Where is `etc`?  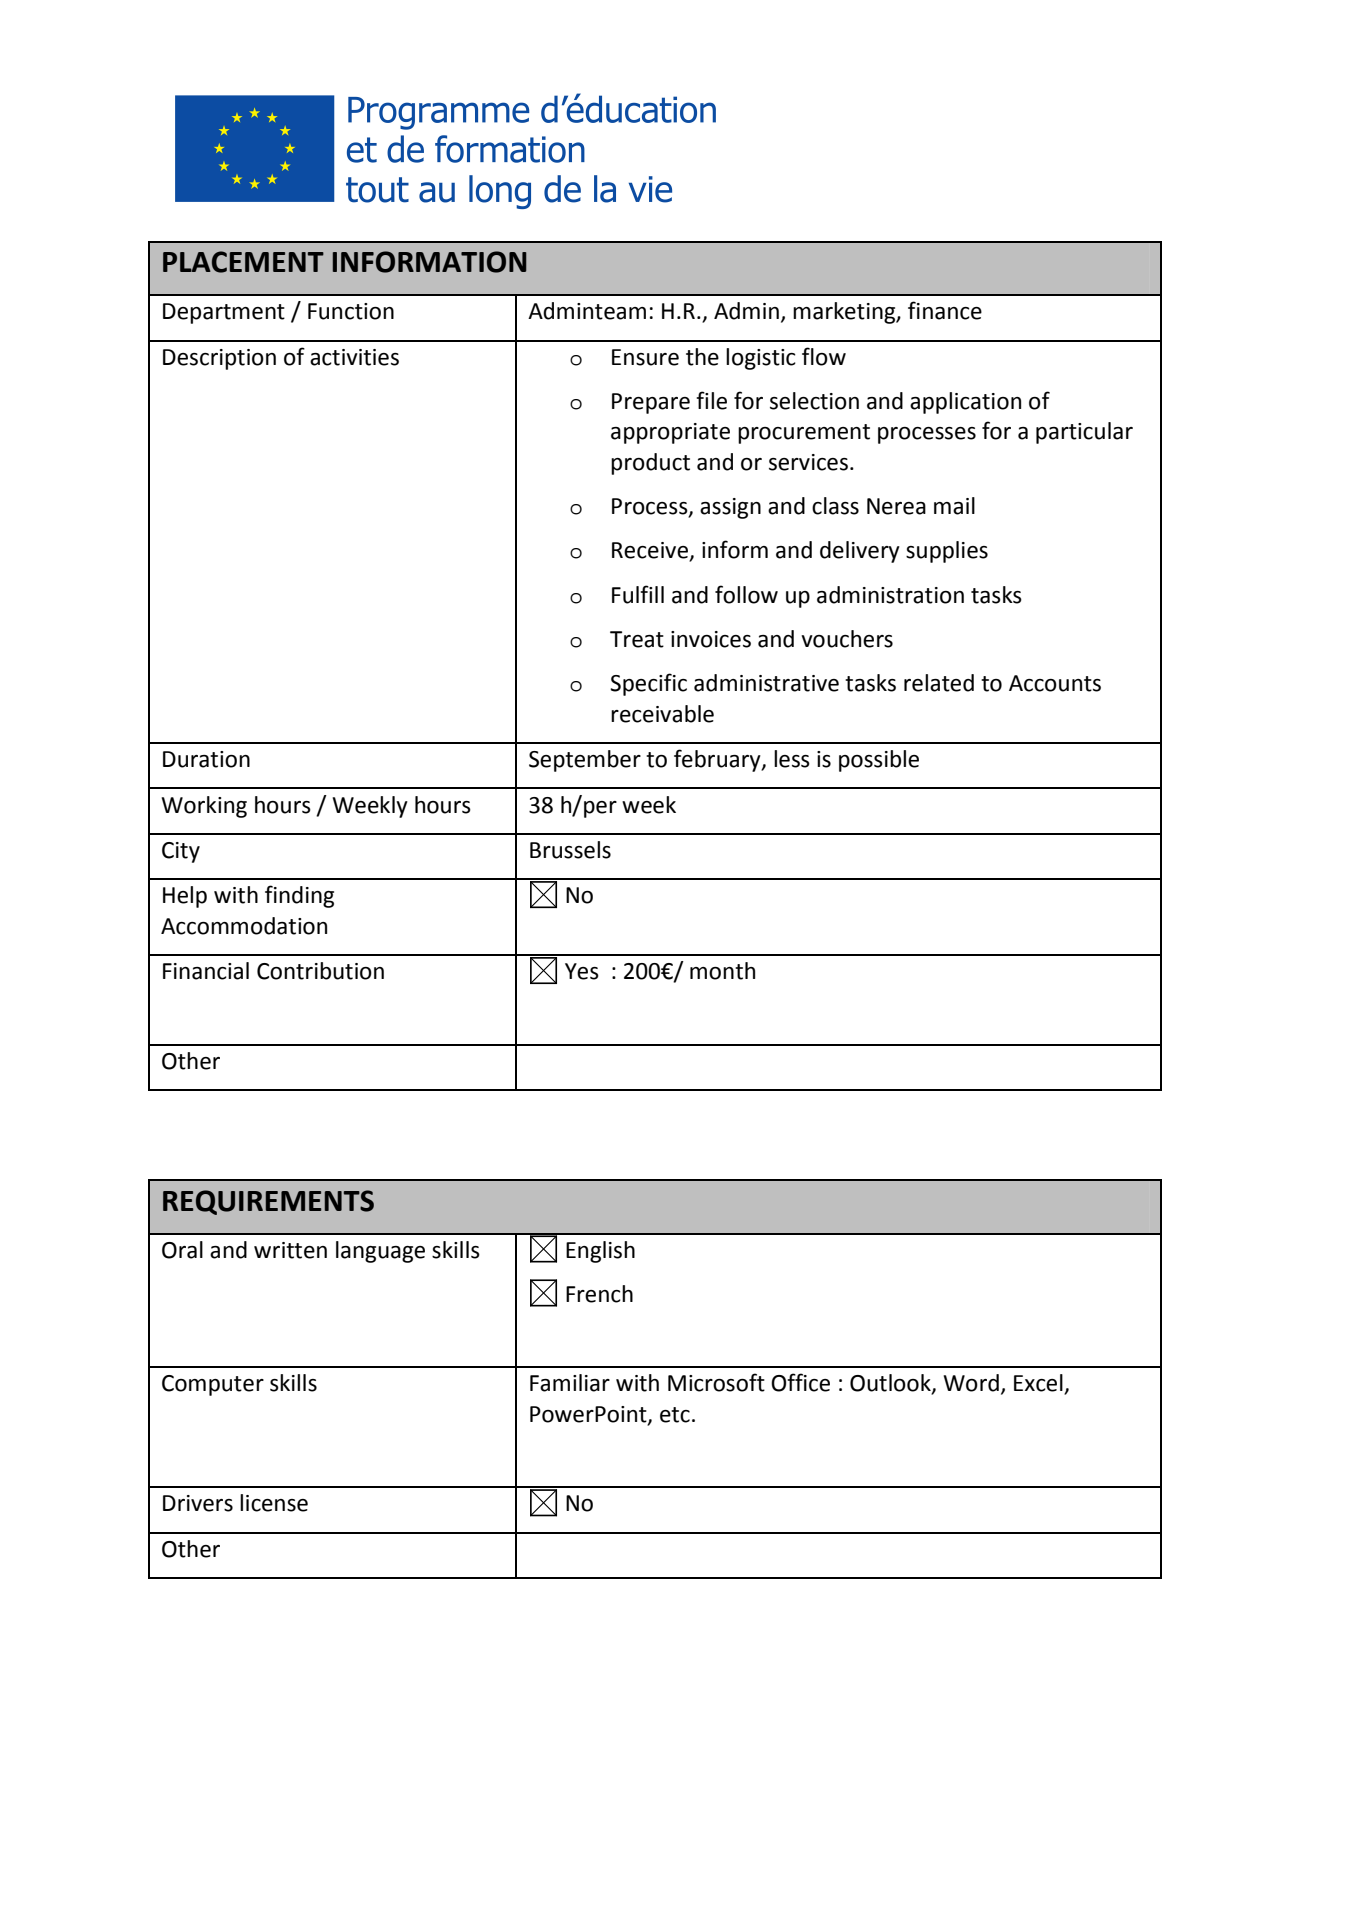 etc is located at coordinates (675, 1415).
